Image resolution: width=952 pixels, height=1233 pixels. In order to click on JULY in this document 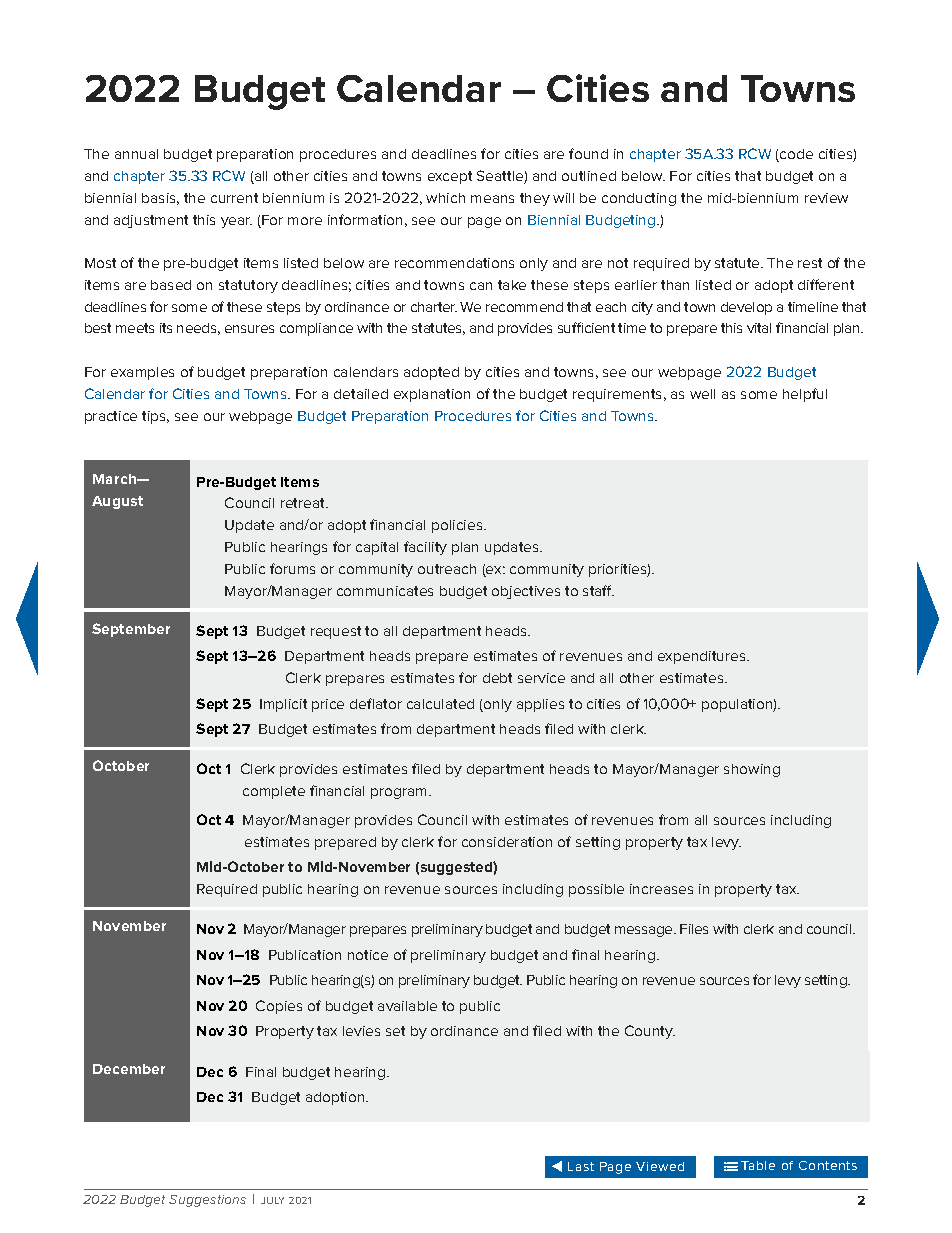, I will do `click(272, 1200)`.
